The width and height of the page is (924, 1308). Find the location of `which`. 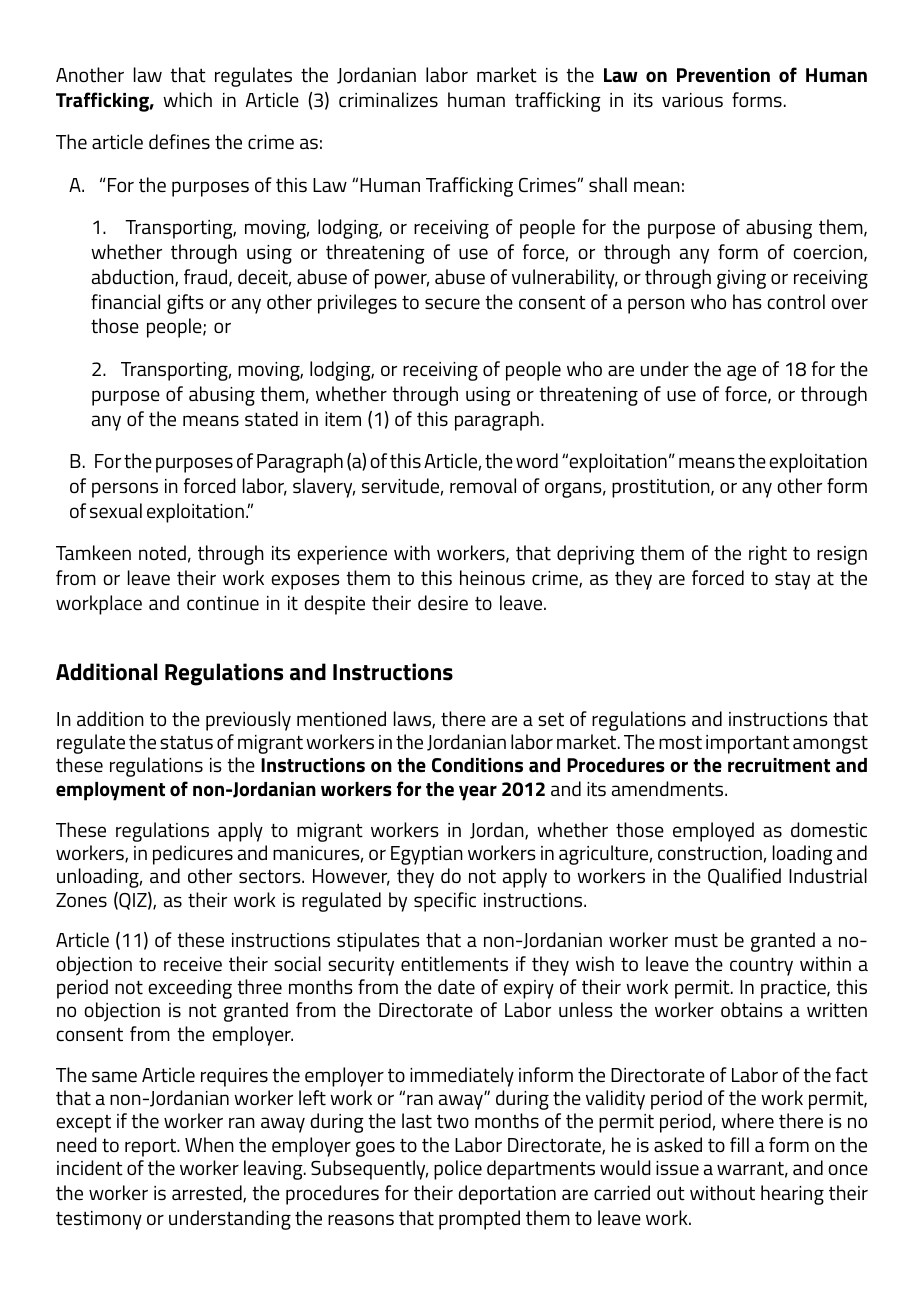

which is located at coordinates (187, 99).
